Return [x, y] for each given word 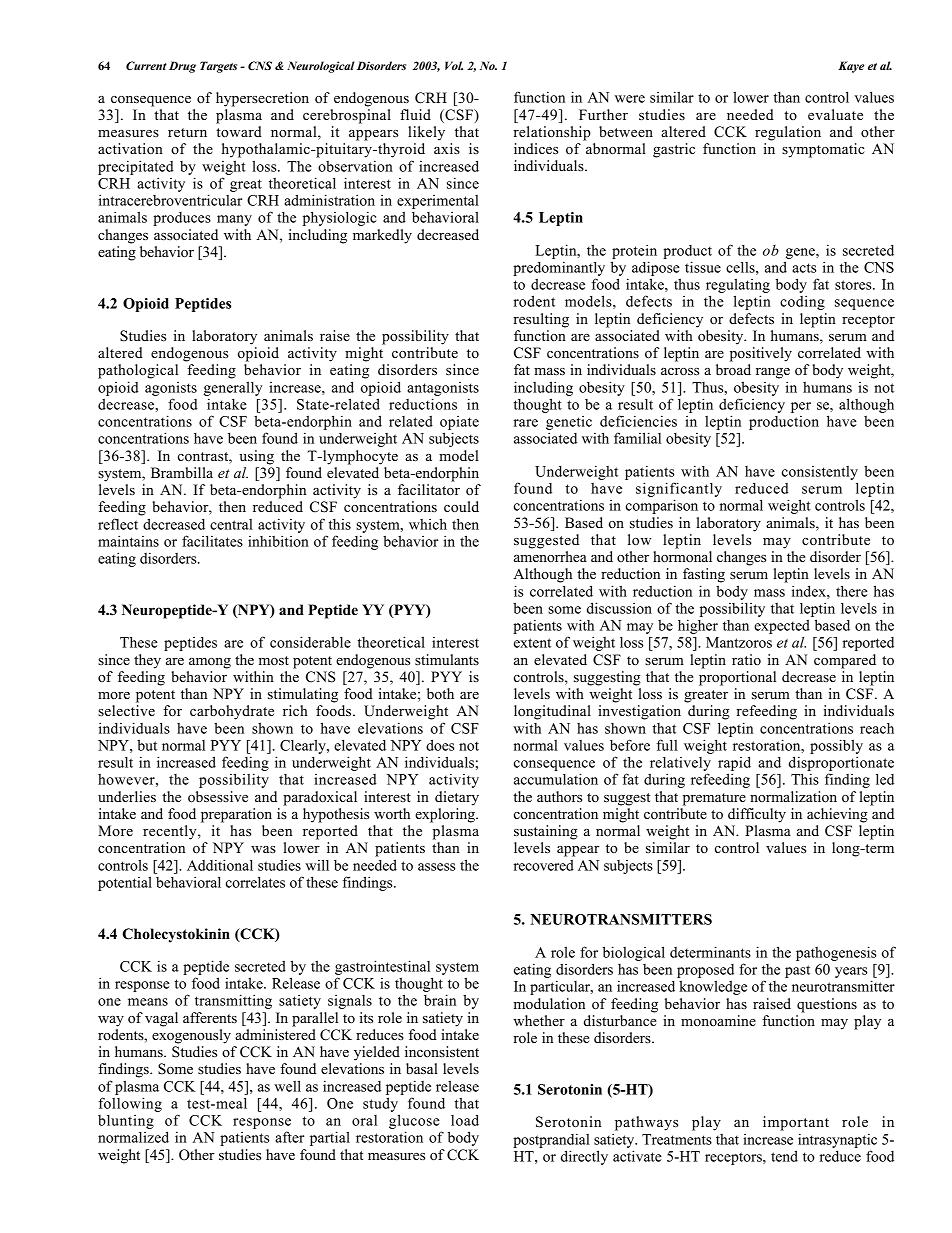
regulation [788, 133]
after [289, 1137]
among [210, 663]
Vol [454, 65]
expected [782, 626]
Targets [218, 67]
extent [532, 643]
